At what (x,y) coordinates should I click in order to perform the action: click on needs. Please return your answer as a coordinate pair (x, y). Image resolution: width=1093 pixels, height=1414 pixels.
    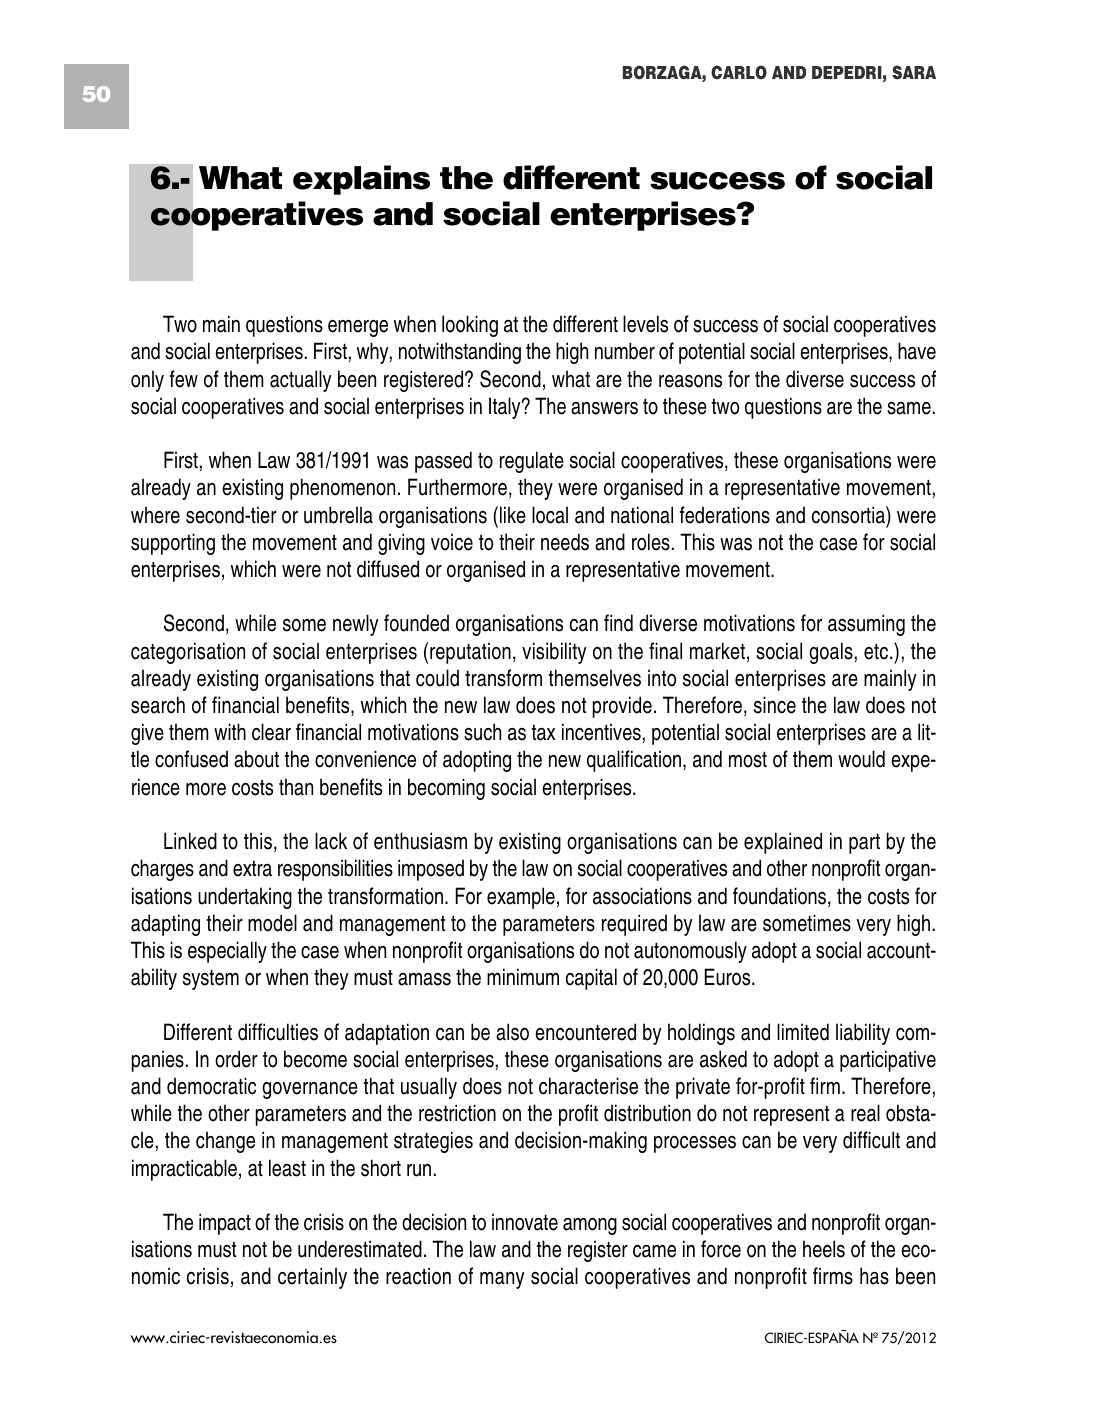
    Looking at the image, I should click on (565, 542).
